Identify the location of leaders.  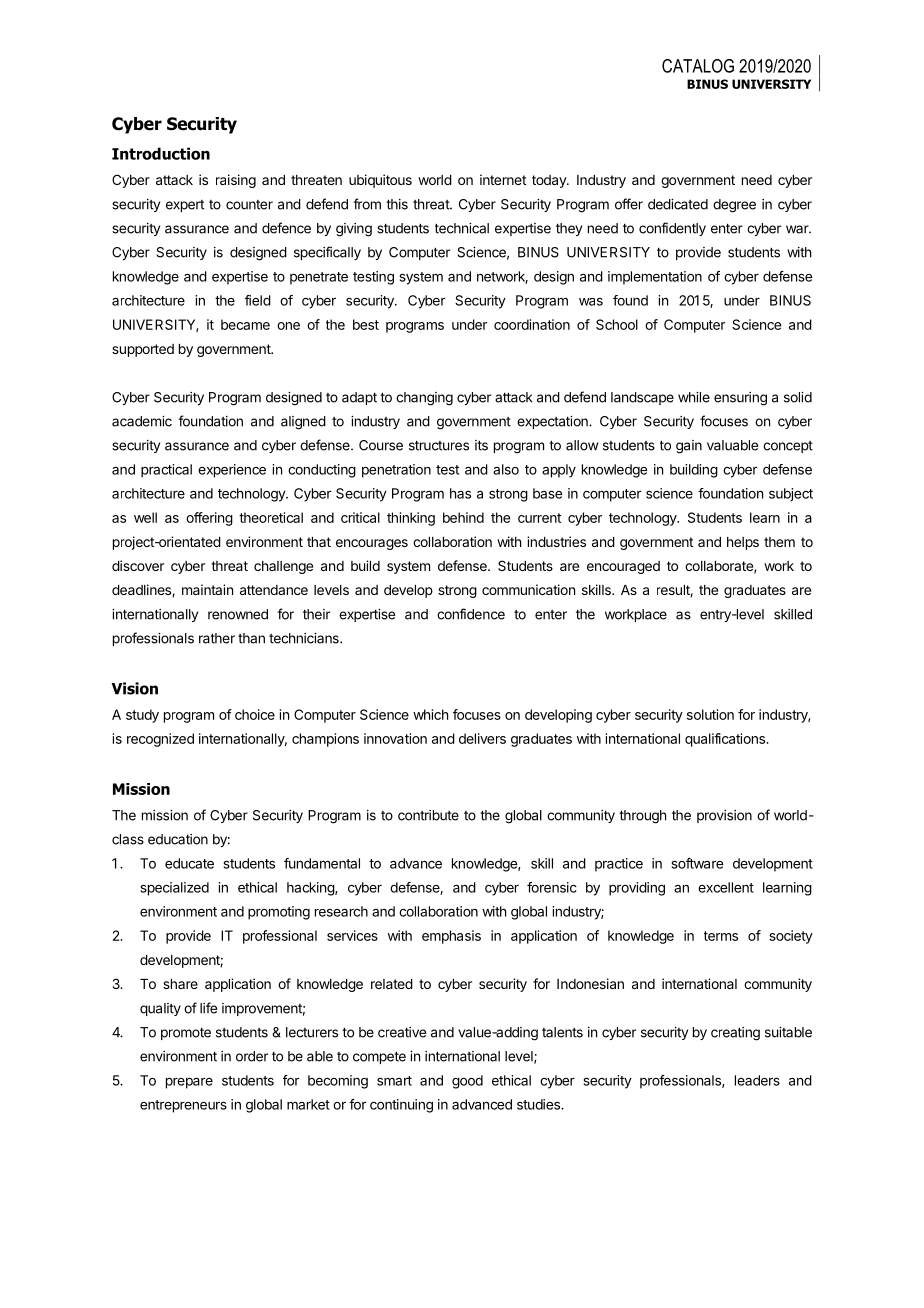
(757, 1080).
